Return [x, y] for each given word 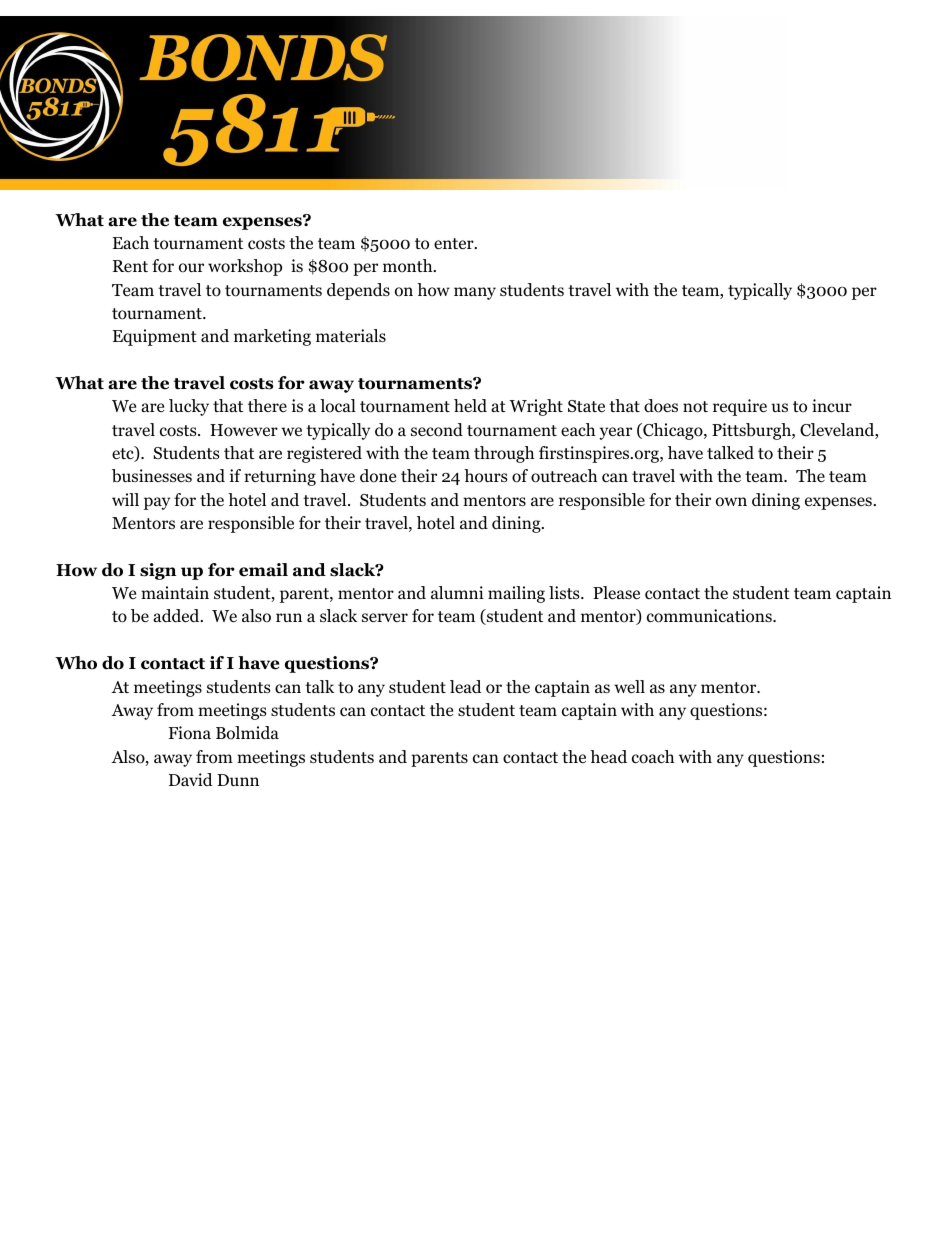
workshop [245, 267]
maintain [175, 592]
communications [710, 616]
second [437, 430]
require [740, 407]
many [475, 293]
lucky [189, 407]
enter [455, 244]
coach [653, 757]
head [608, 757]
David [191, 779]
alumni [457, 592]
